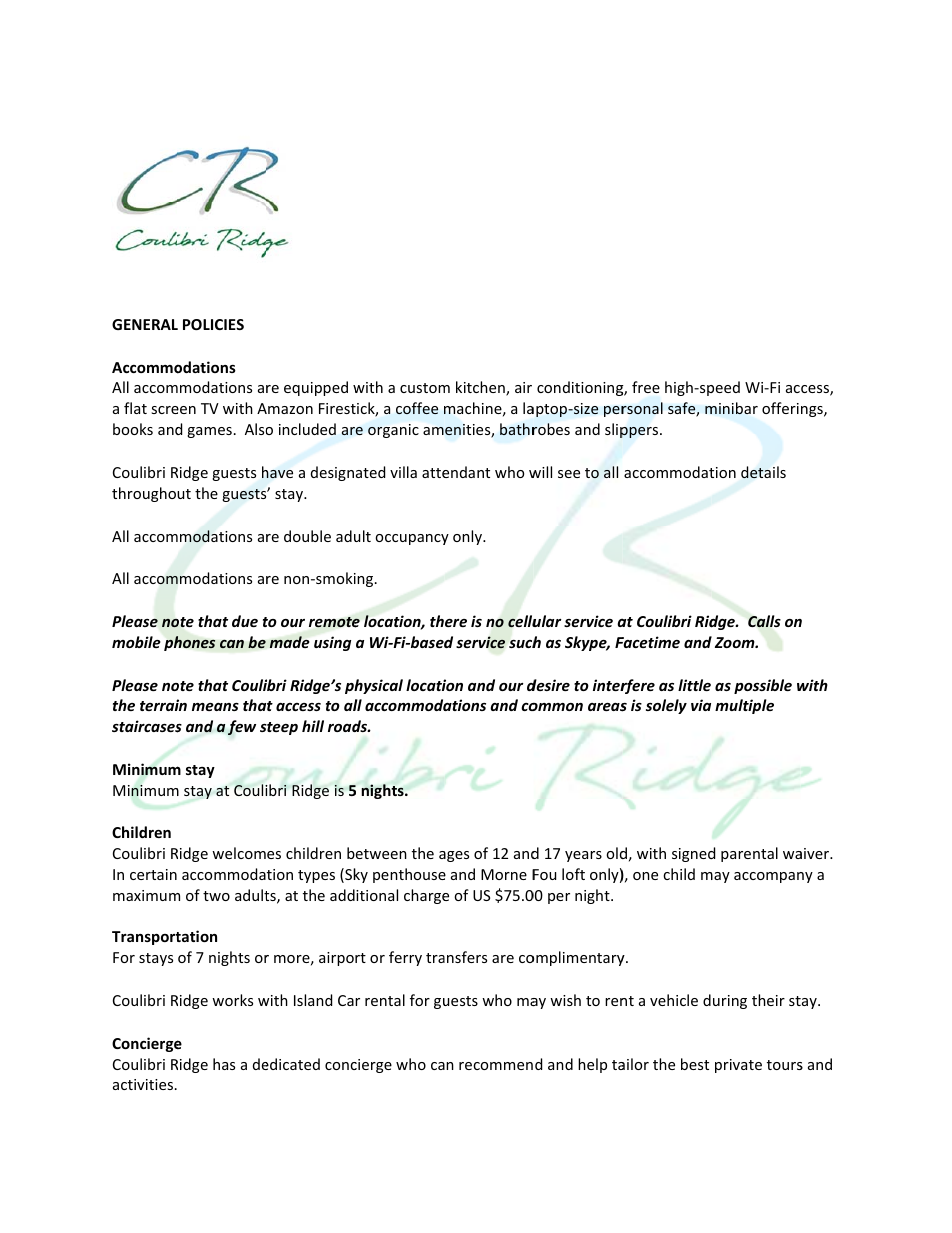  Describe the element at coordinates (213, 324) in the screenshot. I see `POLICIES` at that location.
